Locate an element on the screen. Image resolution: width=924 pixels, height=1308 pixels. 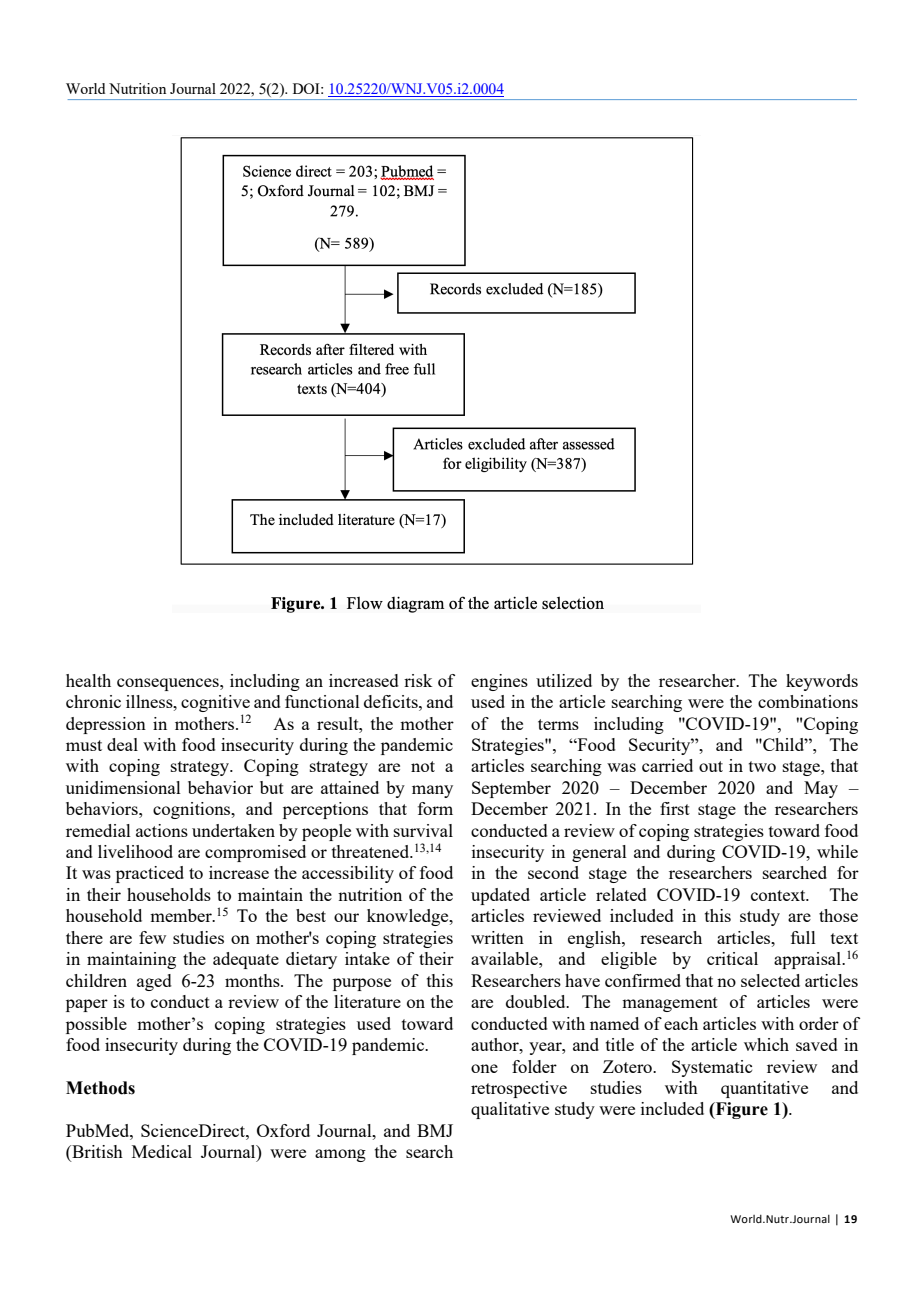
knowledge is located at coordinates (409, 917).
